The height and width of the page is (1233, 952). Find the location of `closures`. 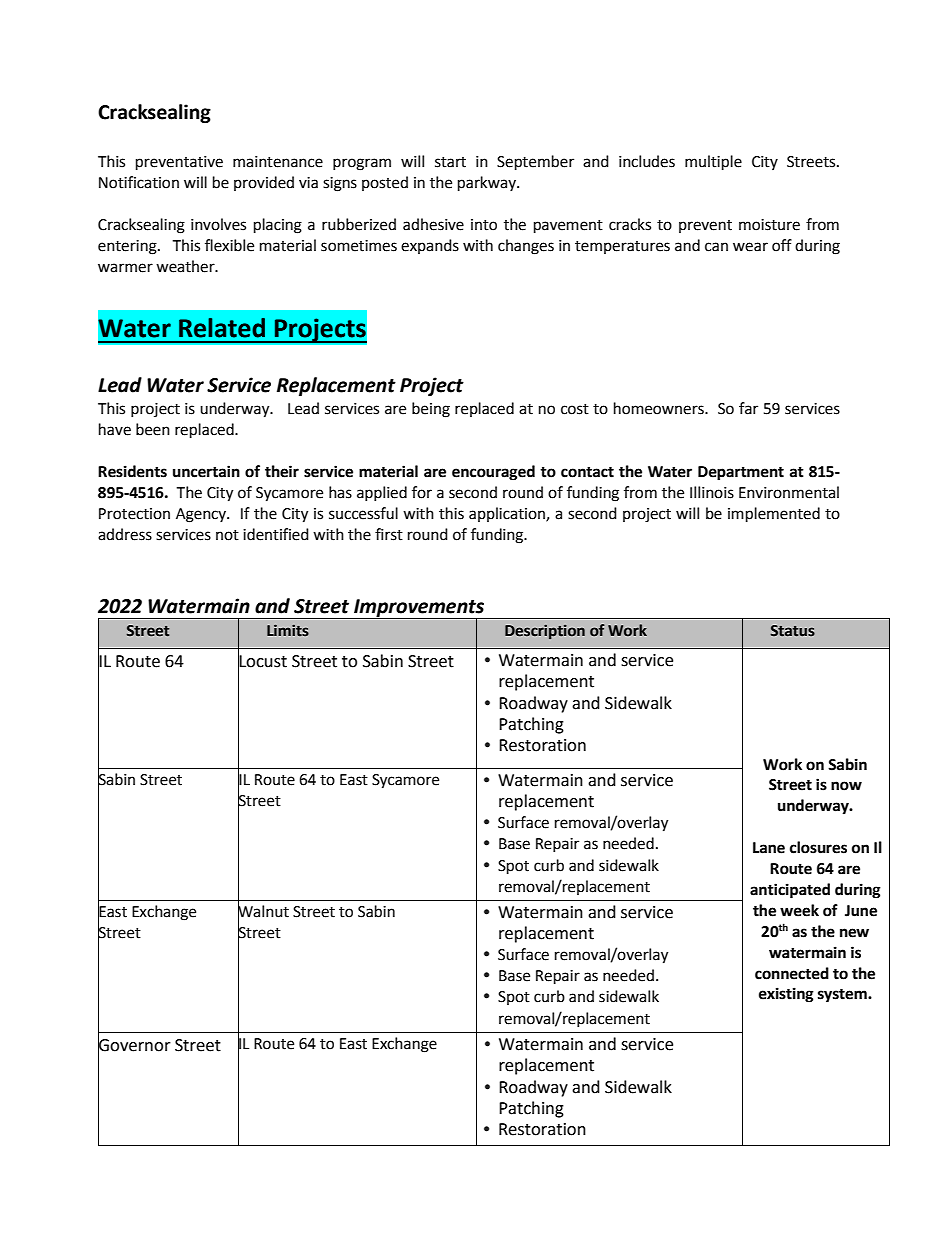

closures is located at coordinates (818, 847).
